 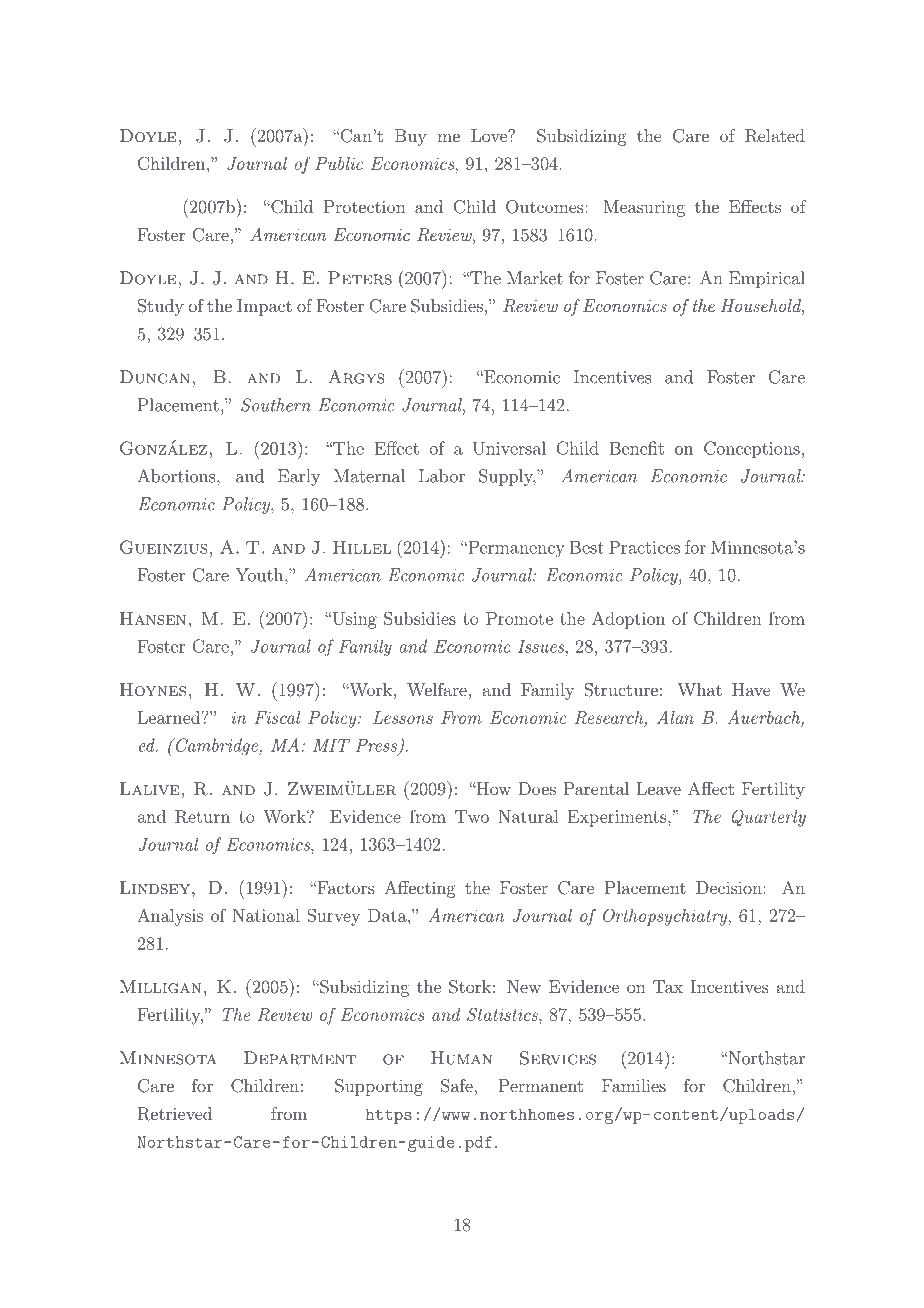 I want to click on Retrieved, so click(x=175, y=1114).
